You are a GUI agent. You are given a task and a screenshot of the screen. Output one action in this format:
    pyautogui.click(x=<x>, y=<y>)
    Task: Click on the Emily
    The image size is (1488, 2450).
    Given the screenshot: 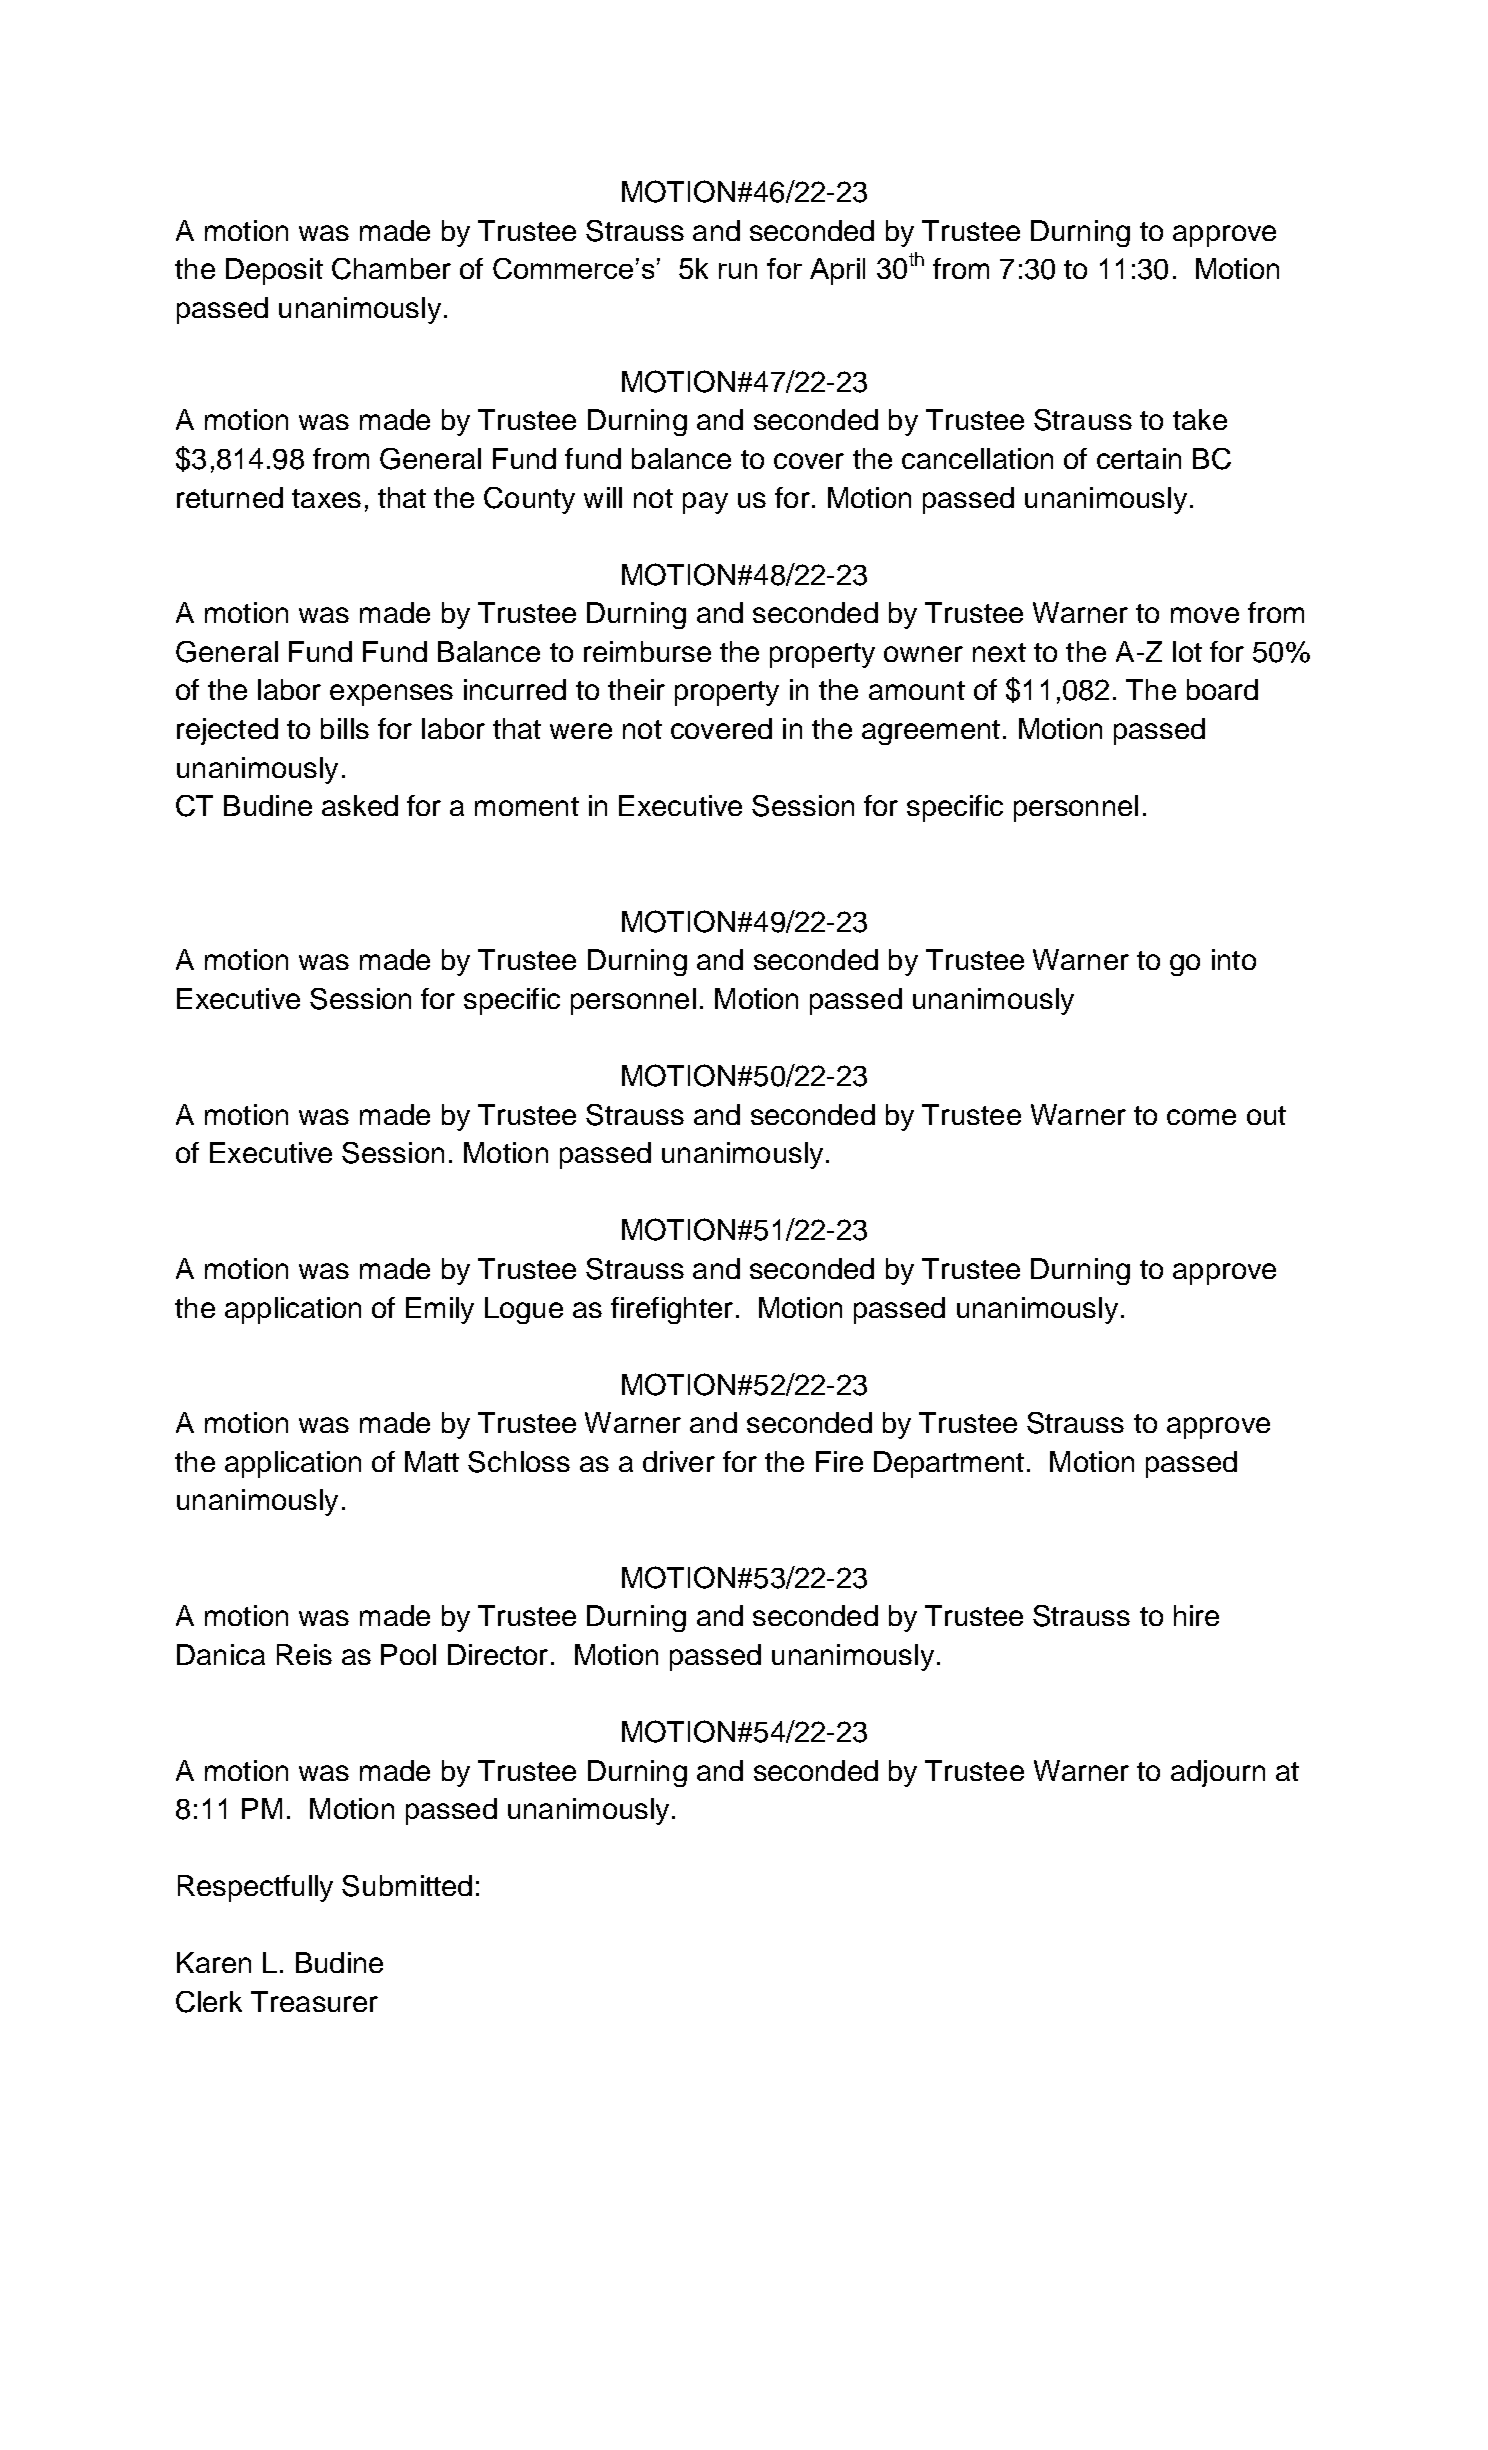 What is the action you would take?
    pyautogui.click(x=440, y=1310)
